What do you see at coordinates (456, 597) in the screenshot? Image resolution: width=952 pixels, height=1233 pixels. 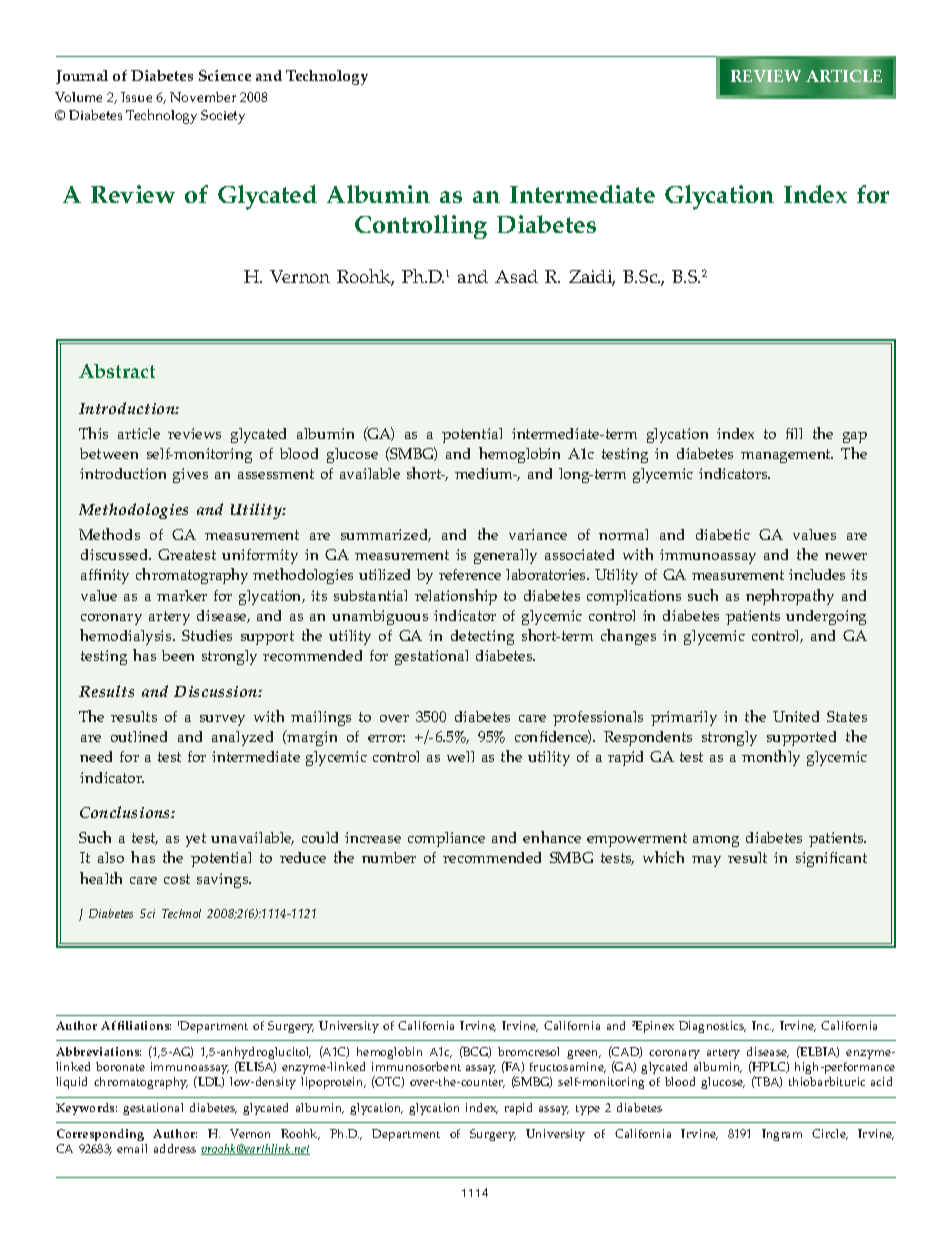 I see `relationship` at bounding box center [456, 597].
